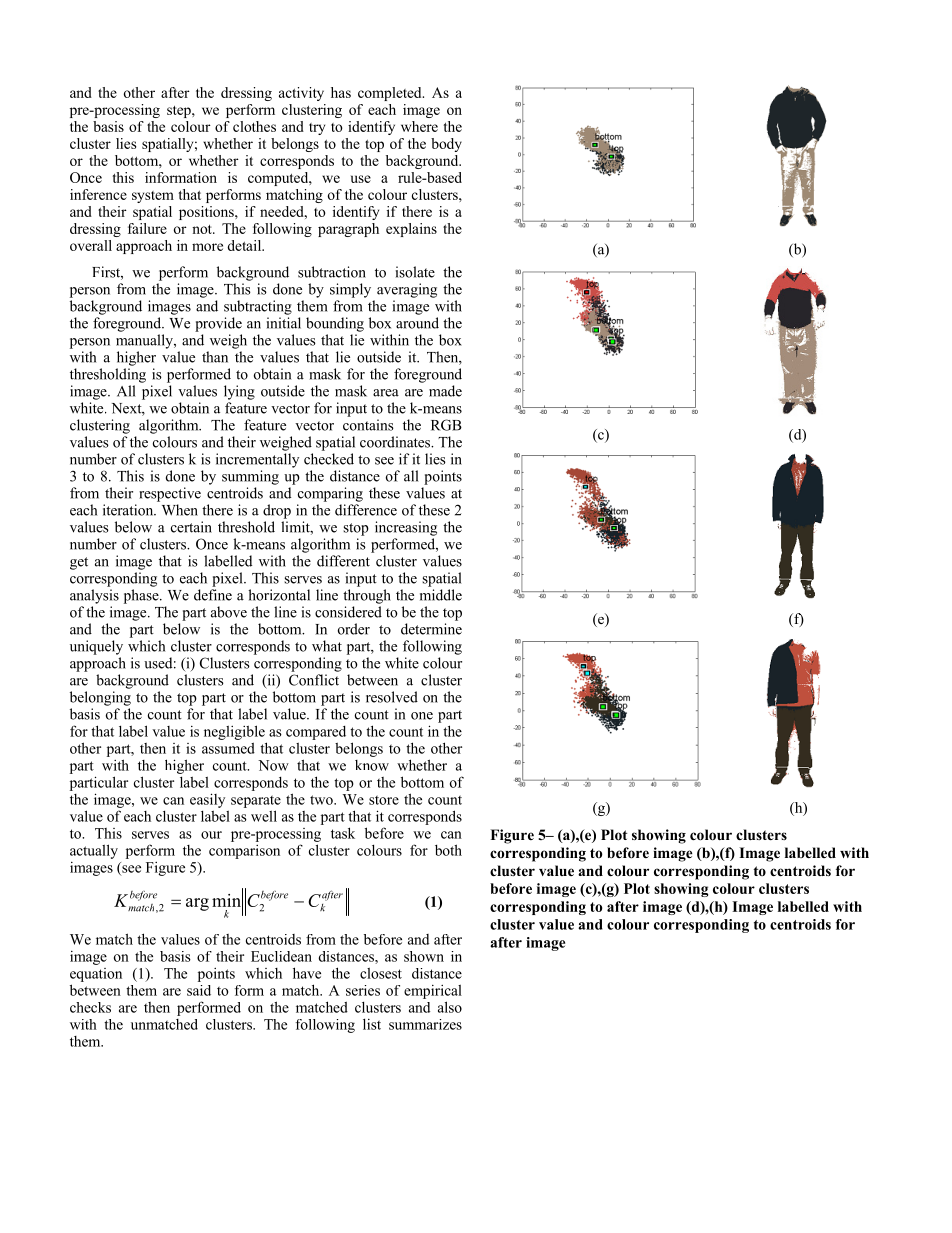 Image resolution: width=952 pixels, height=1233 pixels. What do you see at coordinates (91, 245) in the screenshot?
I see `overall` at bounding box center [91, 245].
